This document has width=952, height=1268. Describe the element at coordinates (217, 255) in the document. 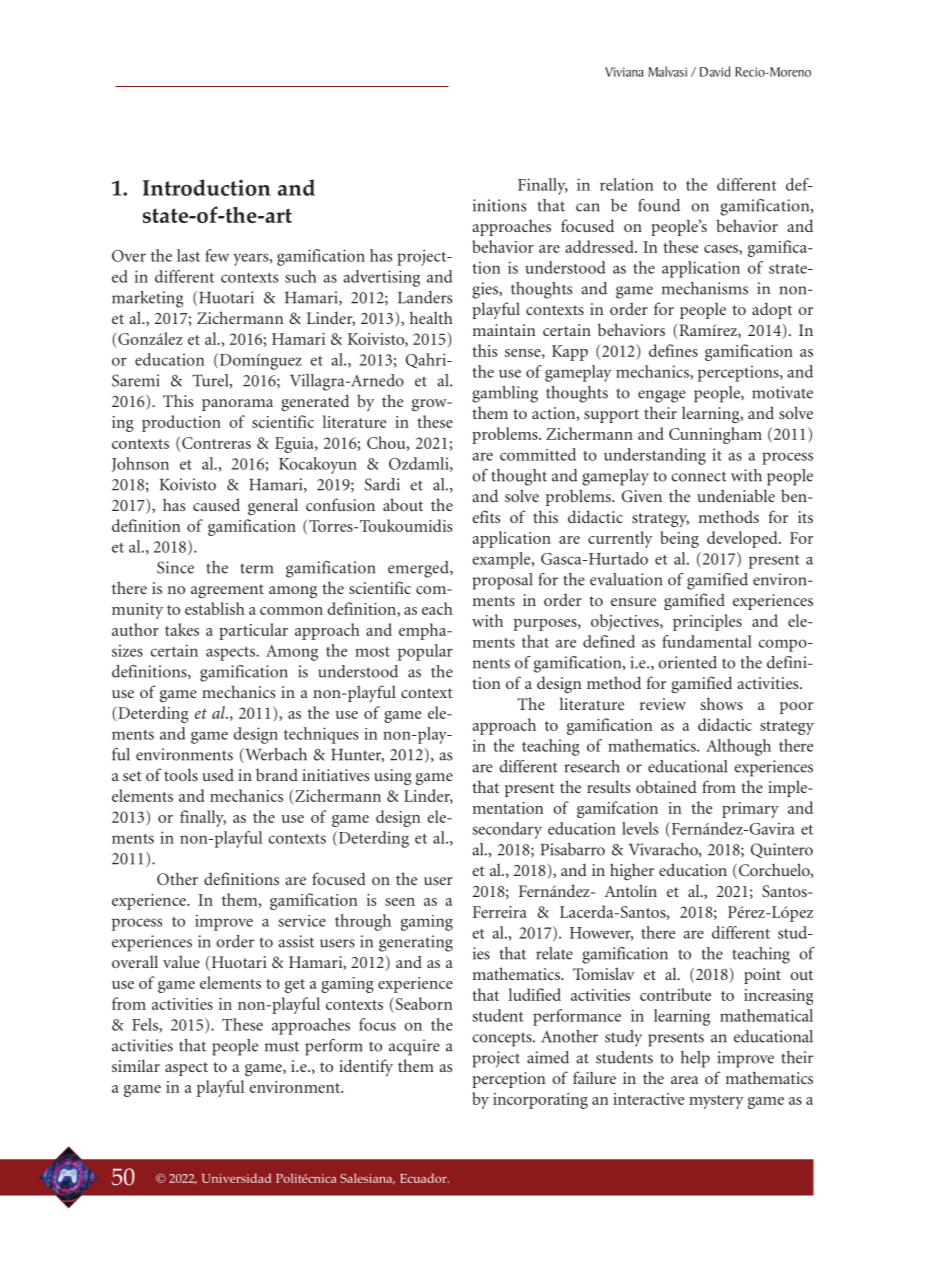

I see `few` at that location.
